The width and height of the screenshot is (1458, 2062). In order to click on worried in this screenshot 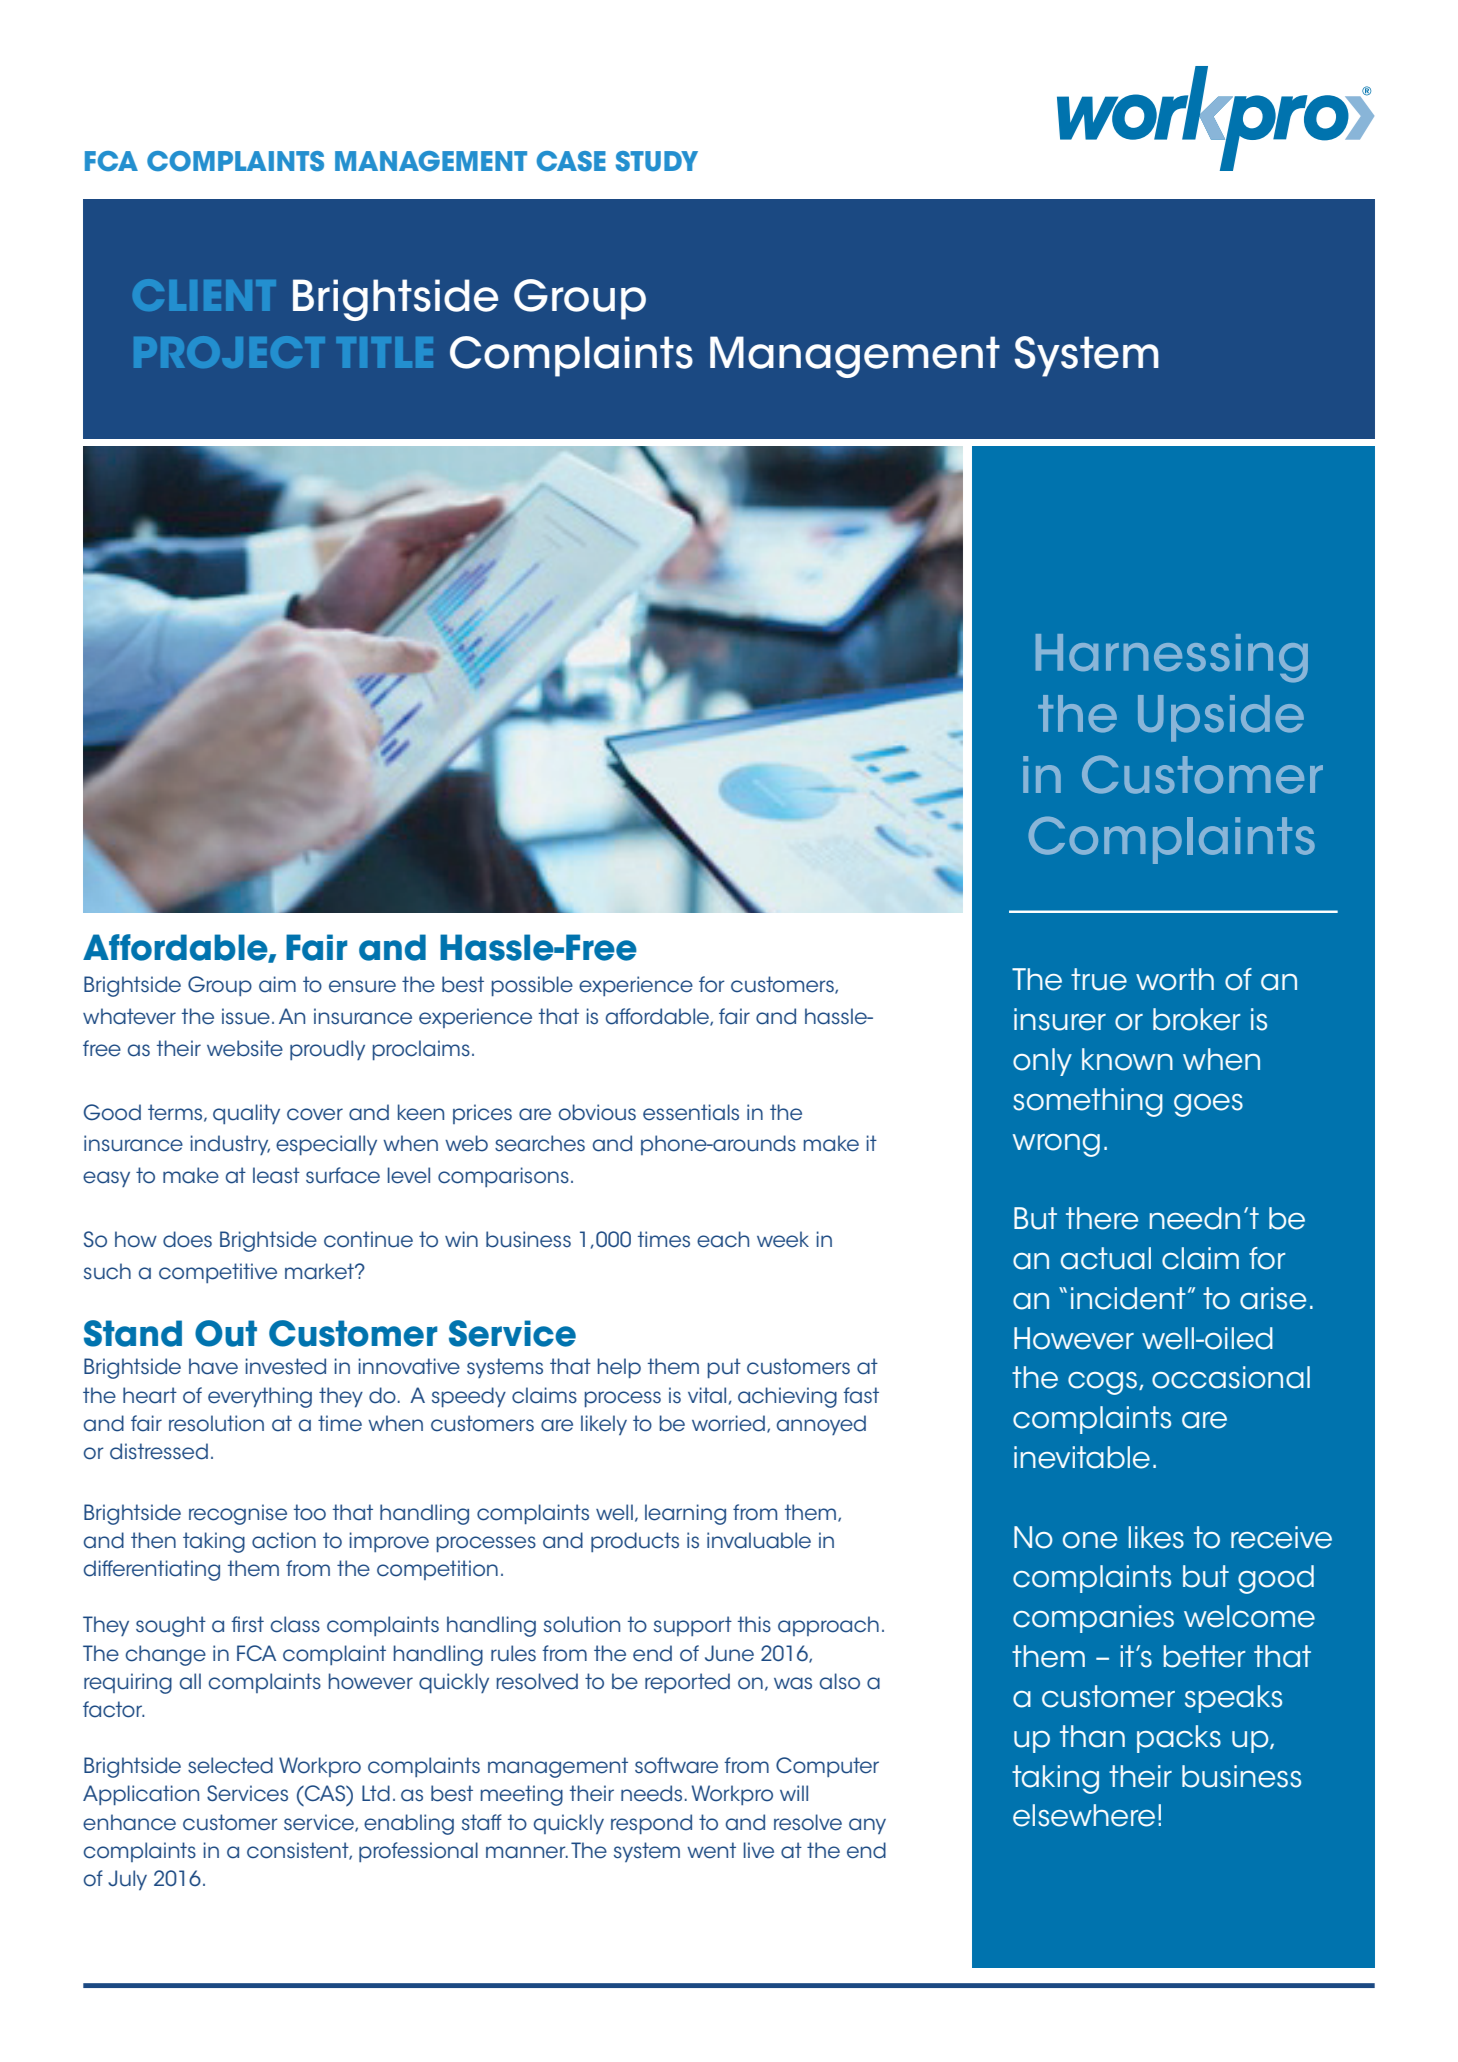, I will do `click(728, 1423)`.
